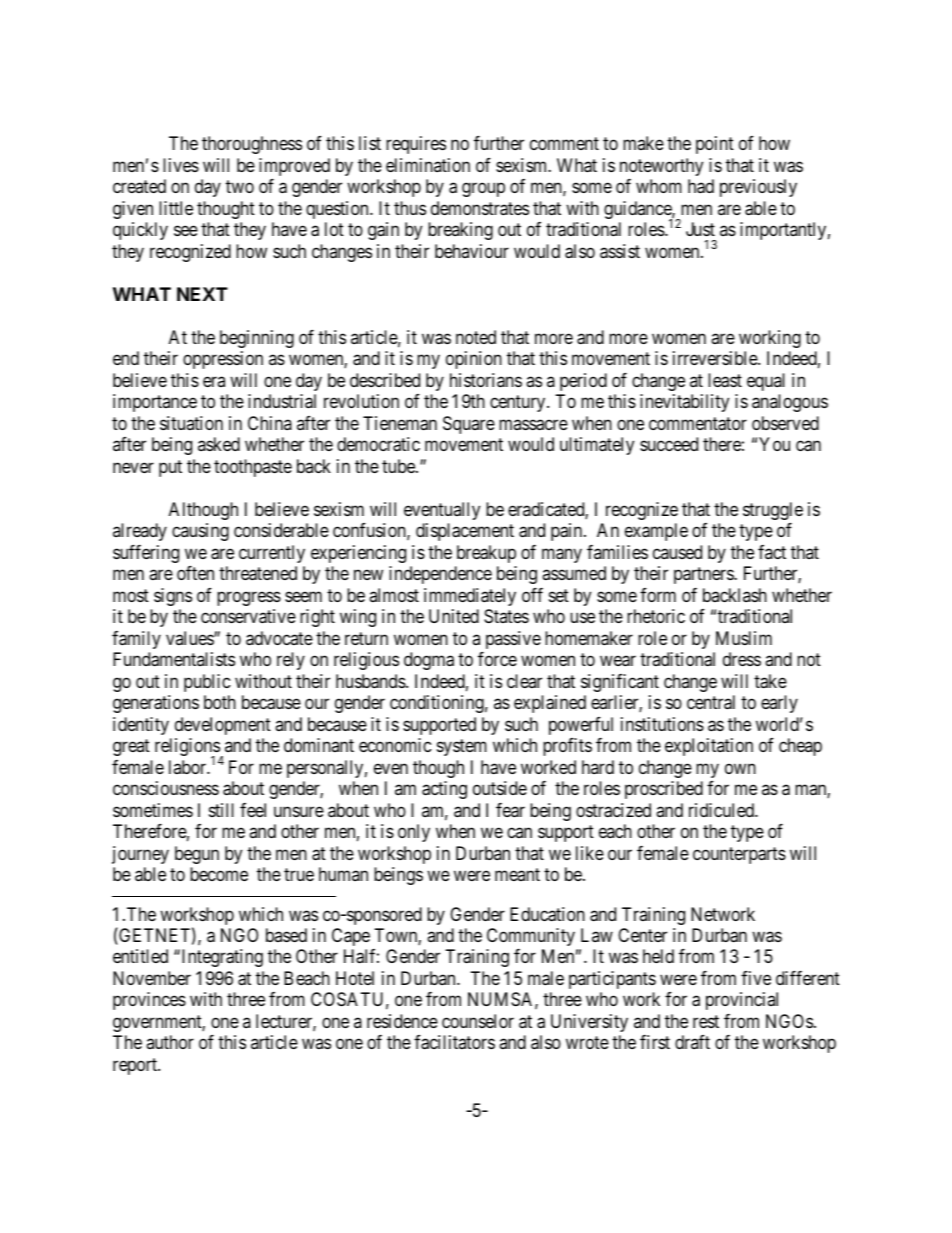 This image has width=952, height=1233. What do you see at coordinates (454, 1042) in the image?
I see `facilitators` at bounding box center [454, 1042].
